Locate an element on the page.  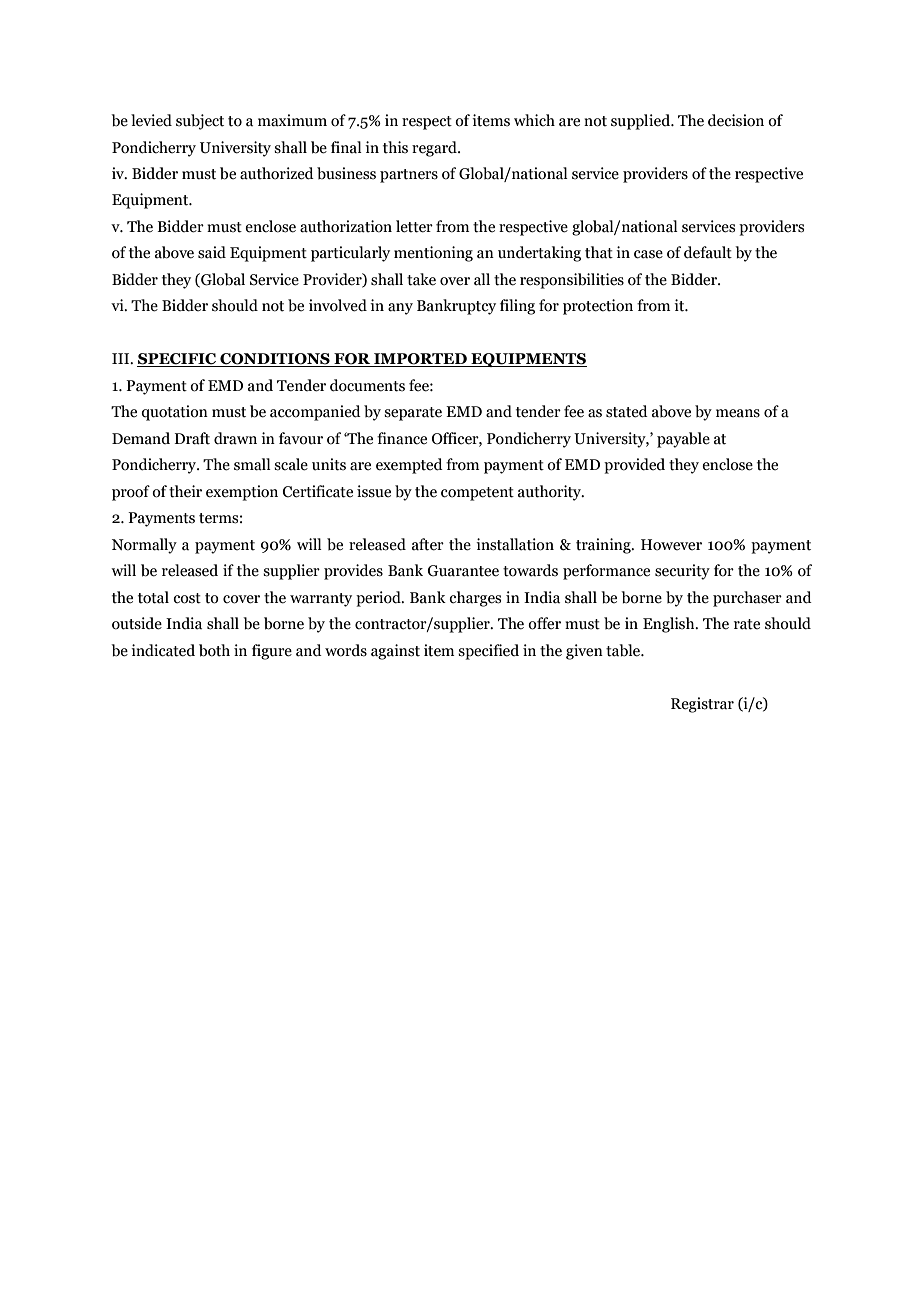
finance is located at coordinates (402, 438).
